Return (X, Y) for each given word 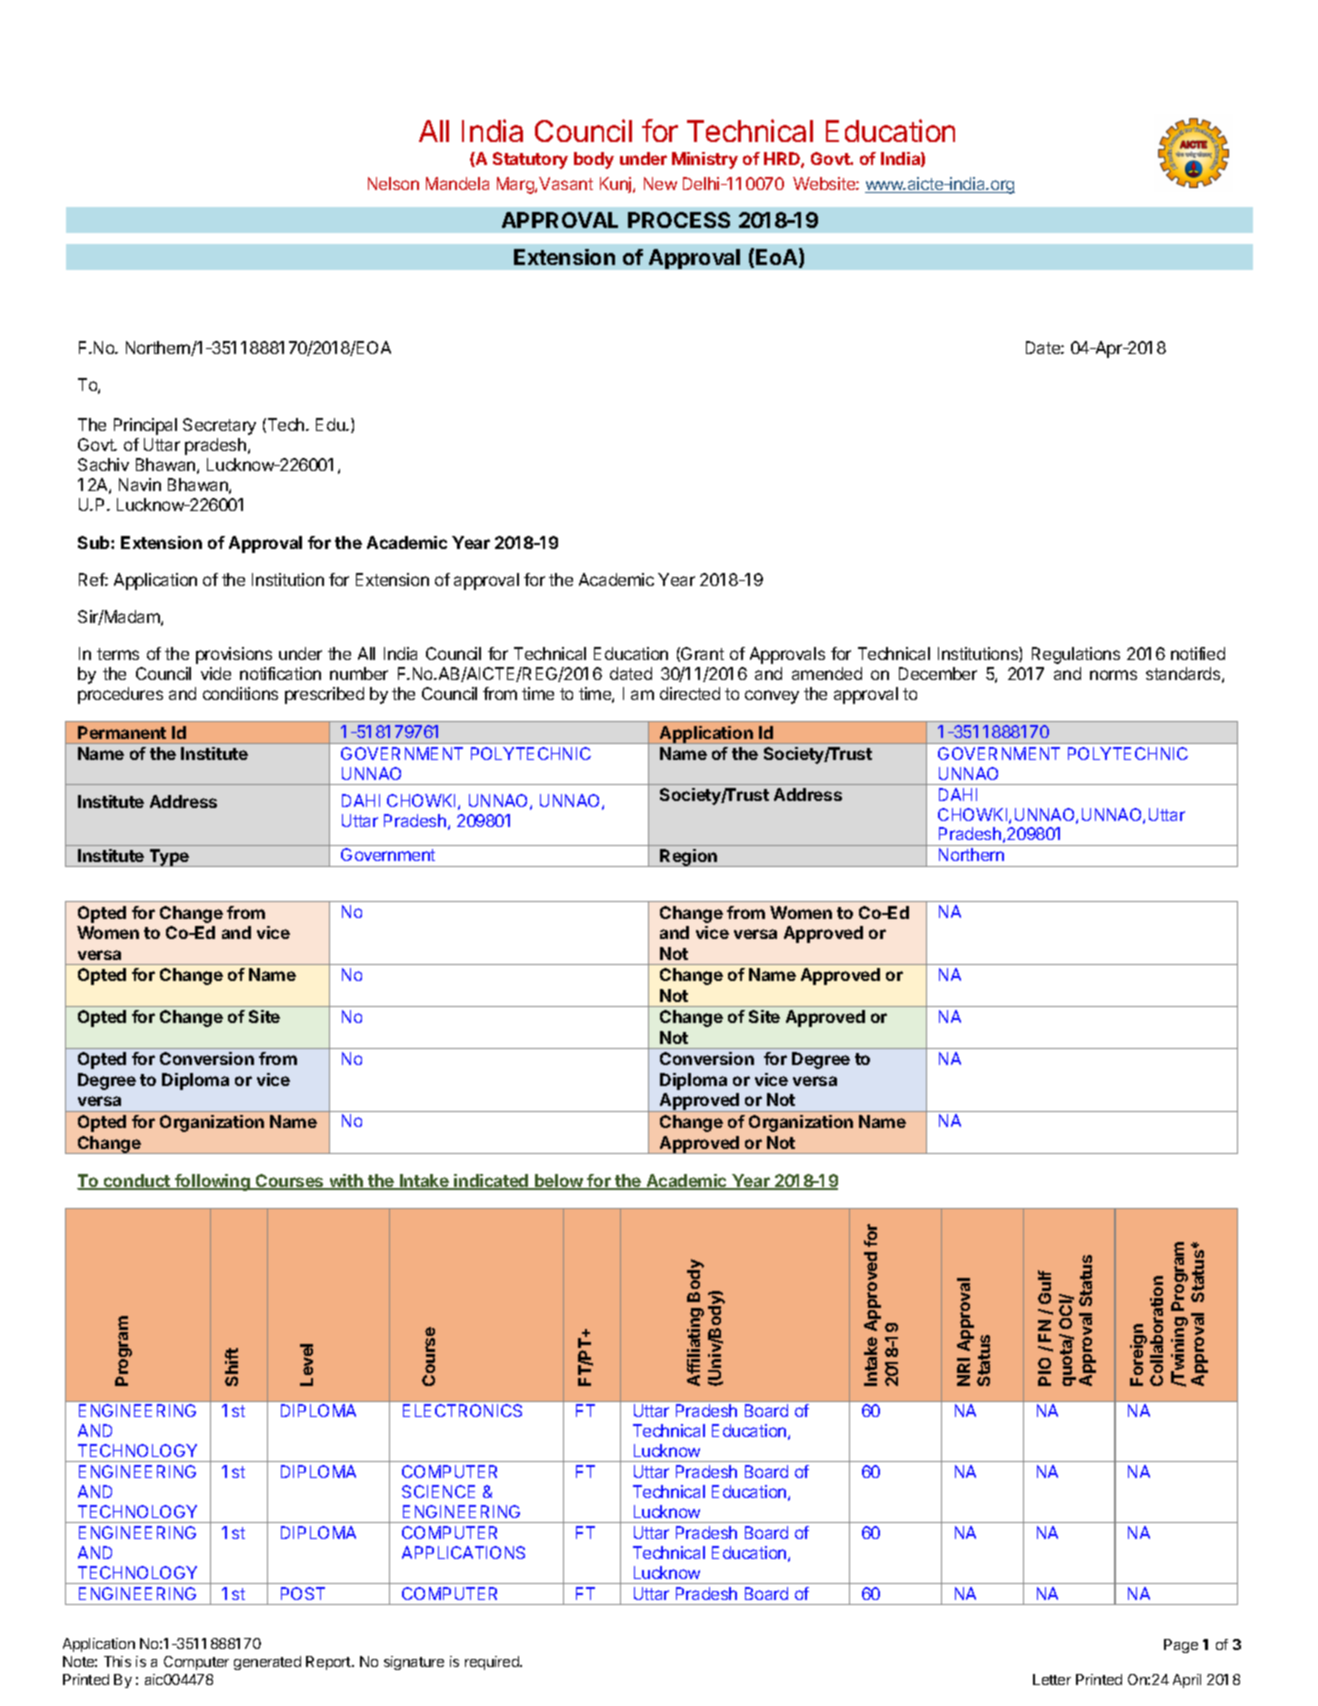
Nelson (393, 183)
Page (1181, 1646)
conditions (240, 693)
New (660, 183)
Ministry (705, 160)
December (938, 673)
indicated (491, 1182)
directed (690, 693)
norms (1113, 675)
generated (267, 1663)
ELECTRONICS (462, 1410)
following (212, 1182)
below (559, 1182)
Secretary (219, 426)
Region (689, 858)
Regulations (1076, 655)
